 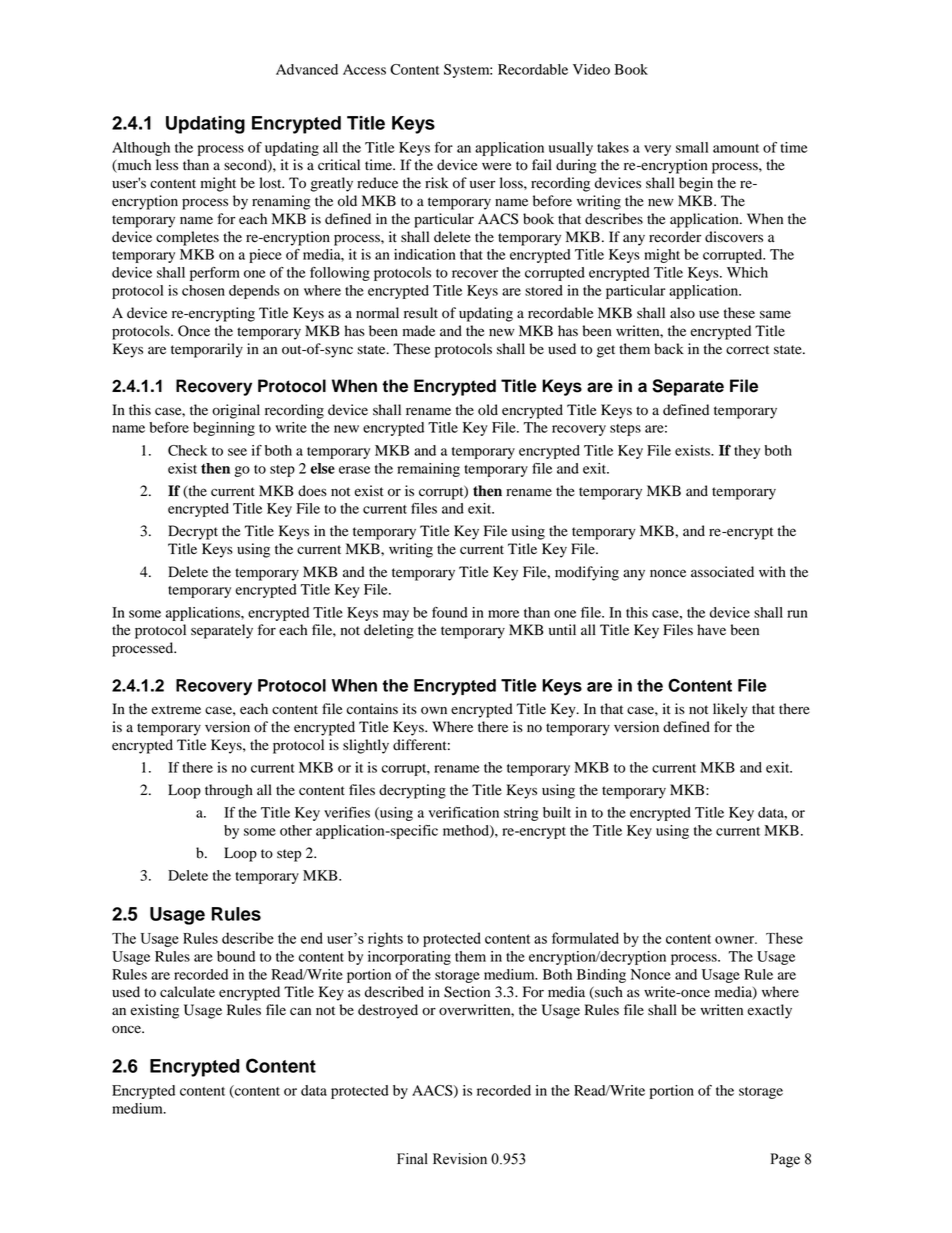 I want to click on were, so click(x=496, y=166).
